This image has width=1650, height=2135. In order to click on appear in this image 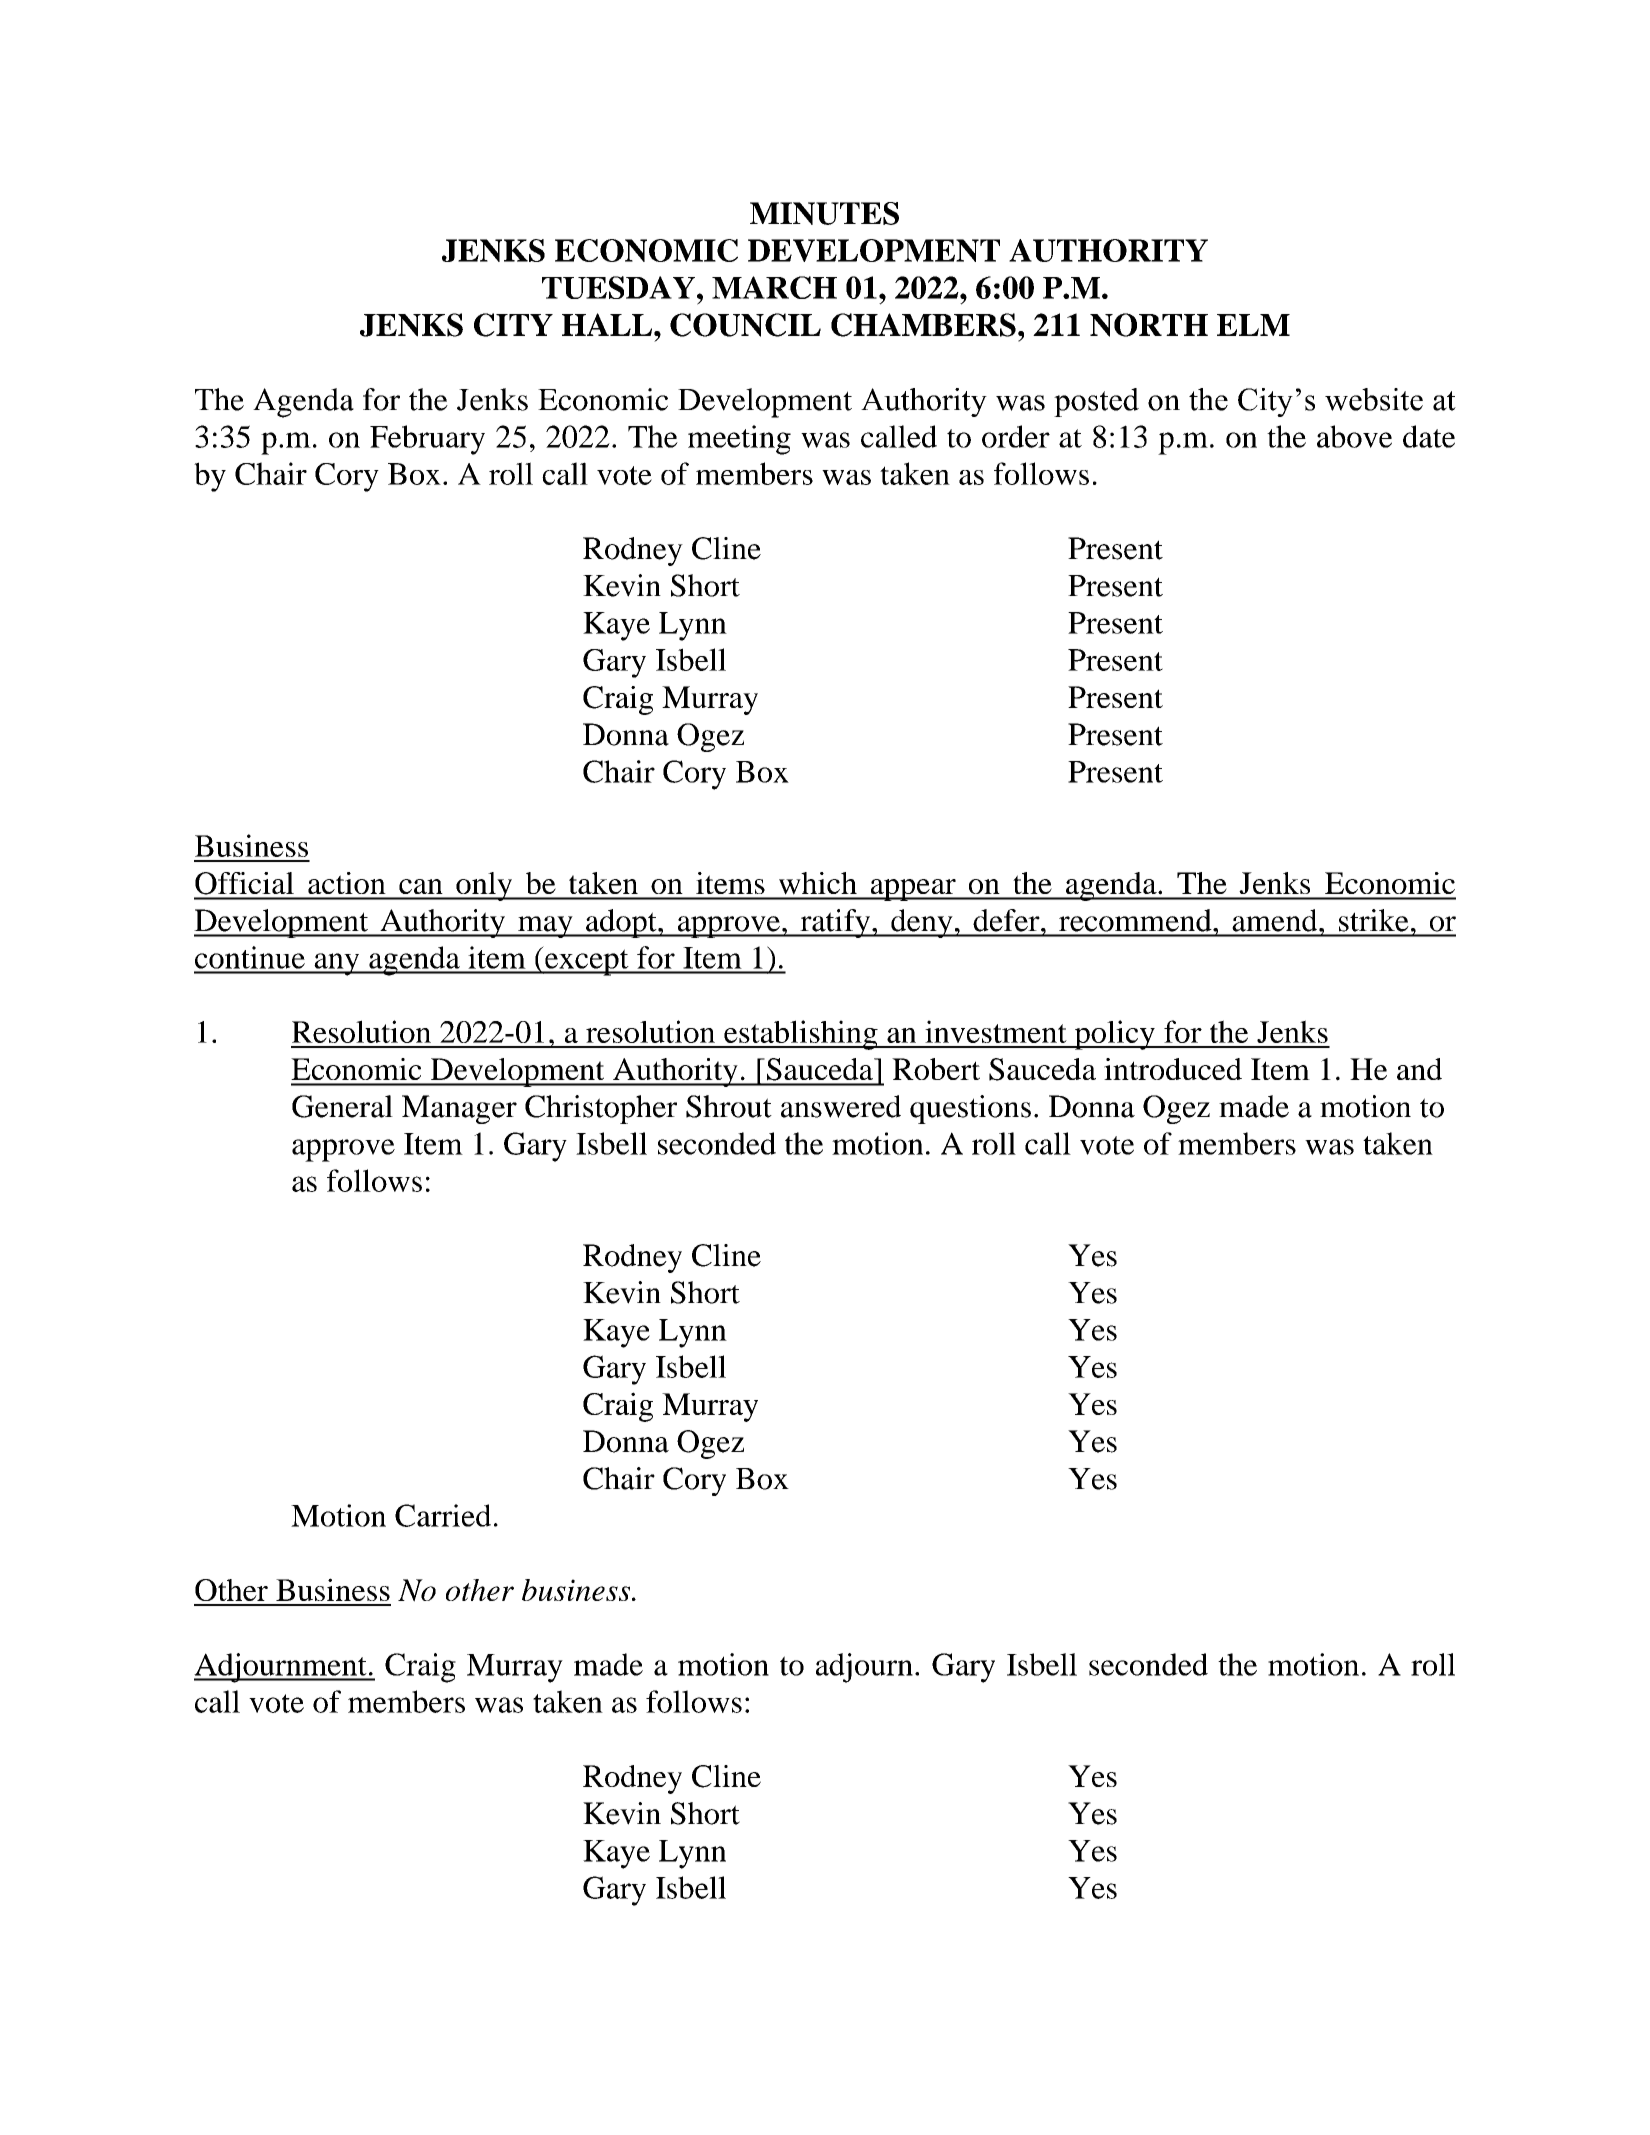, I will do `click(913, 890)`.
